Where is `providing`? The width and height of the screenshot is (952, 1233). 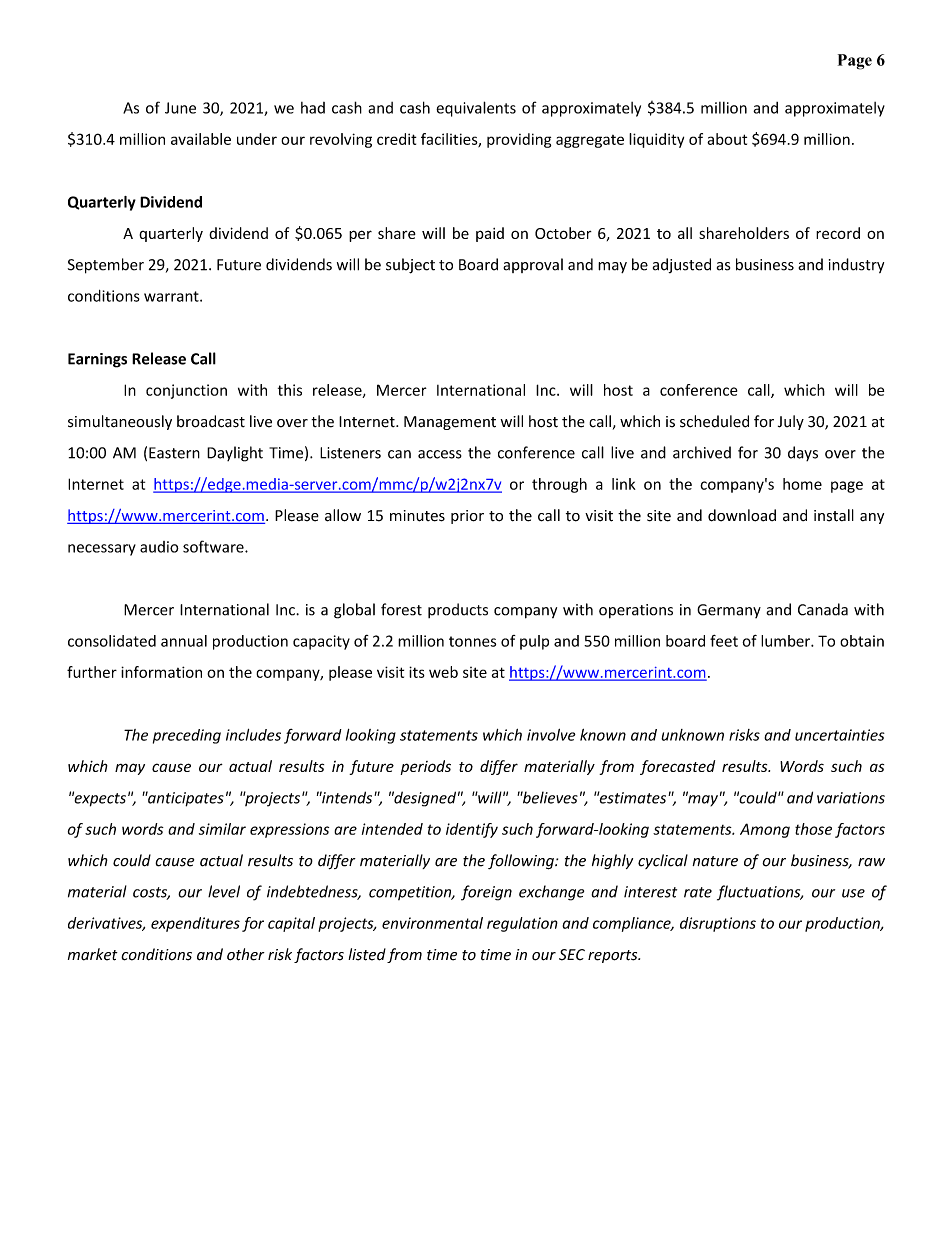
providing is located at coordinates (519, 140).
